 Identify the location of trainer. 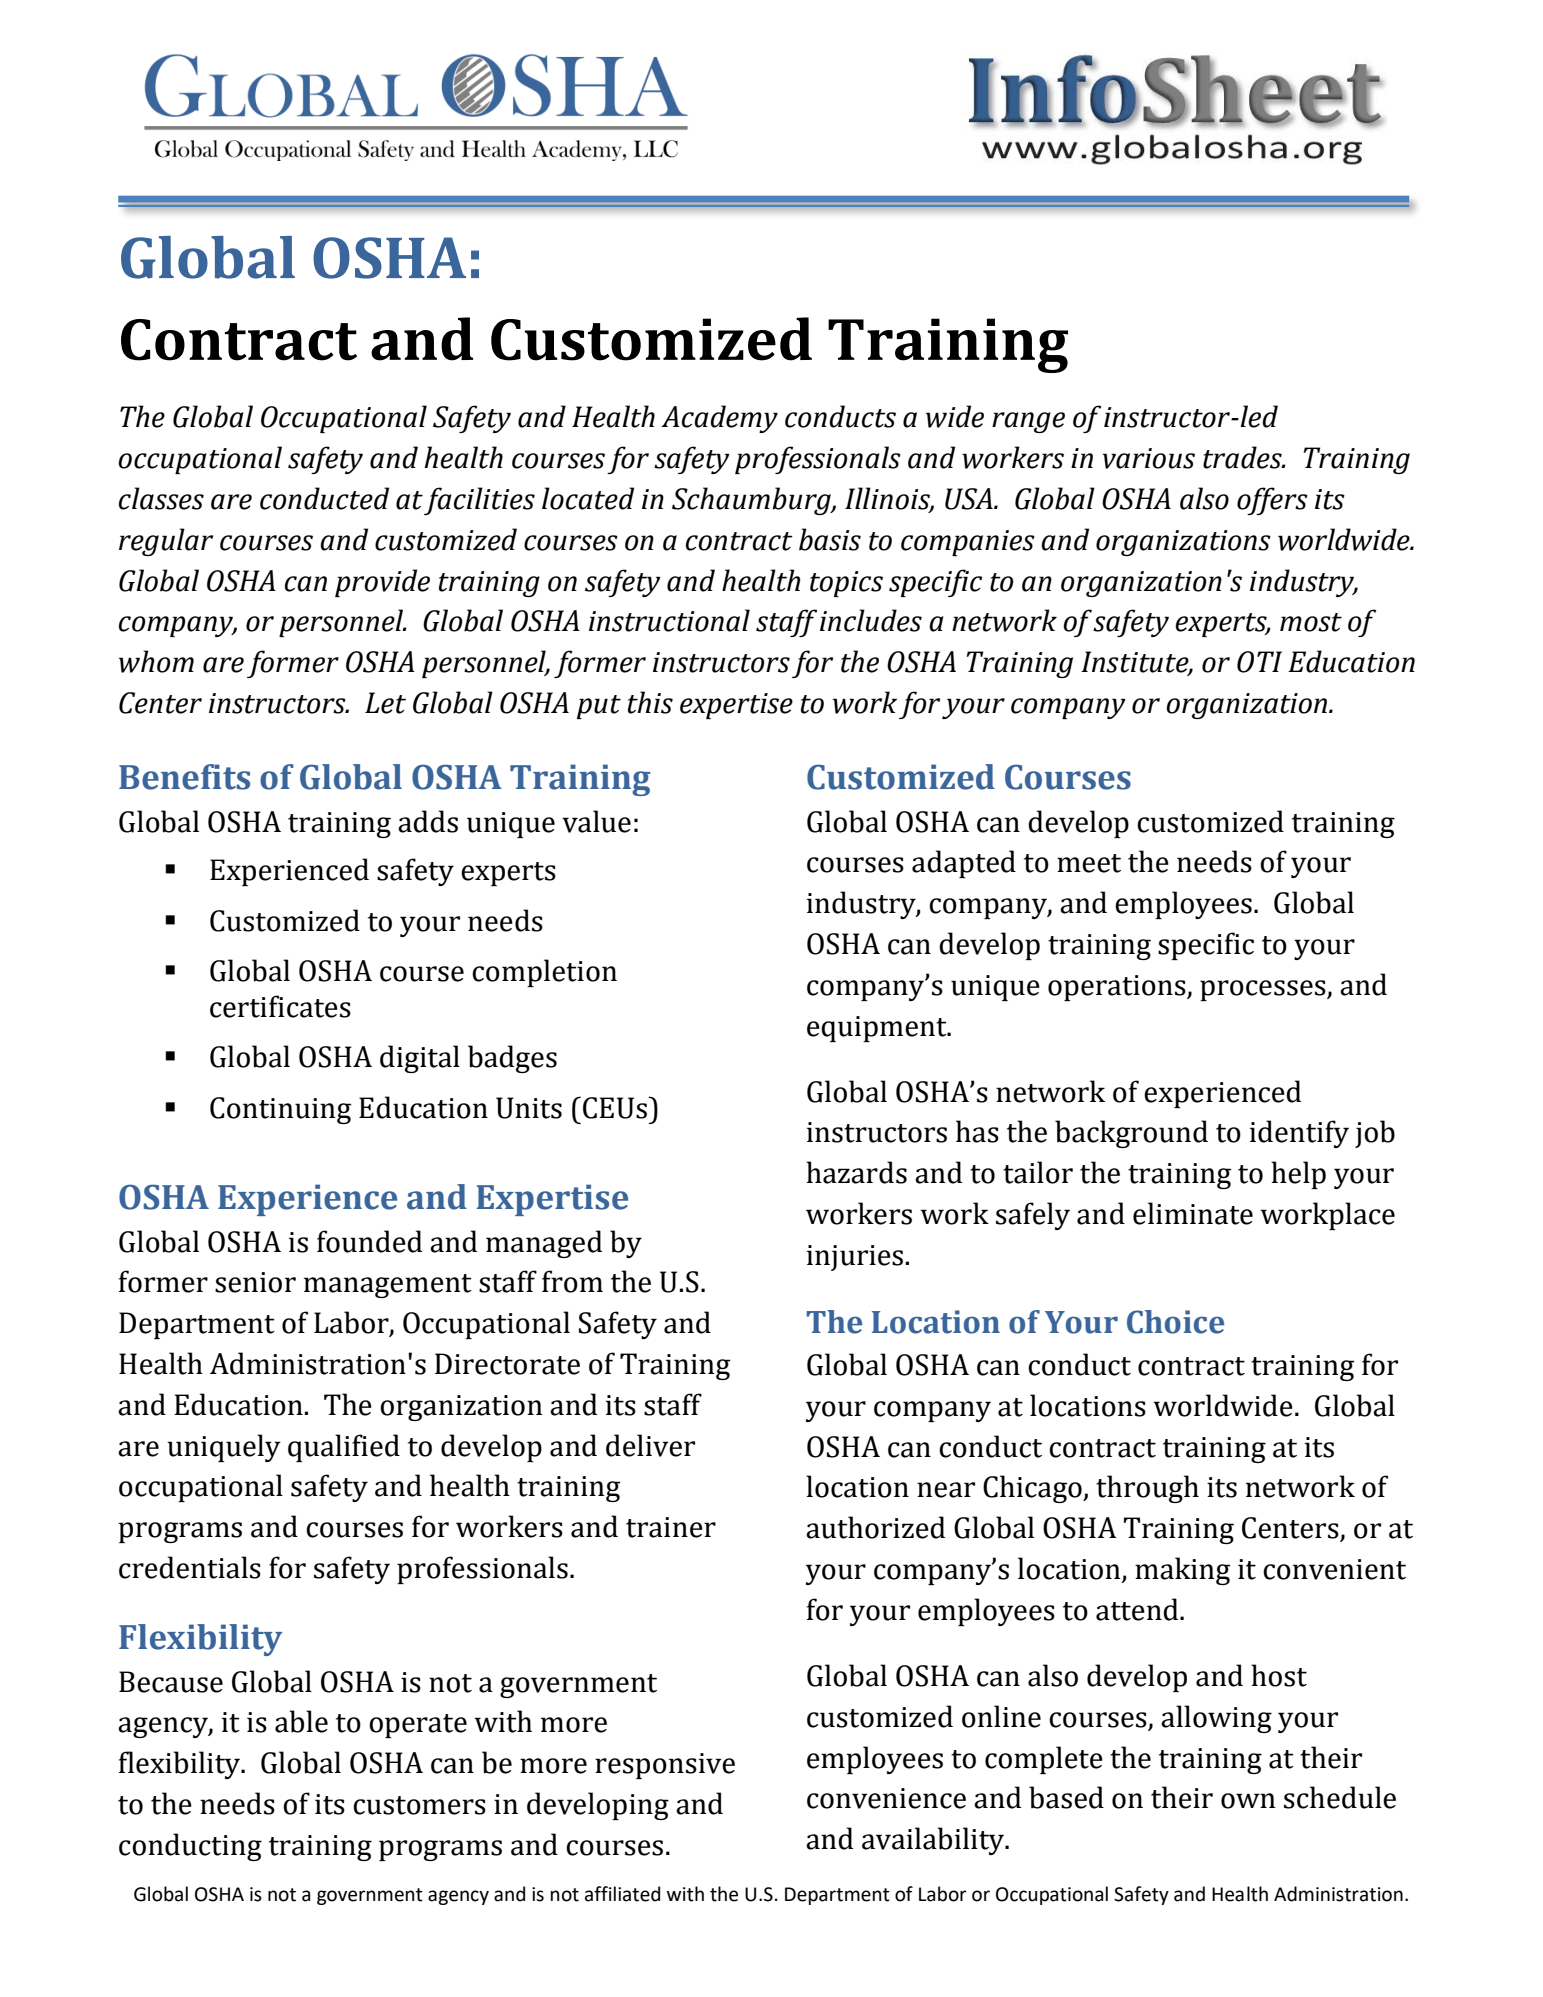
(671, 1527).
